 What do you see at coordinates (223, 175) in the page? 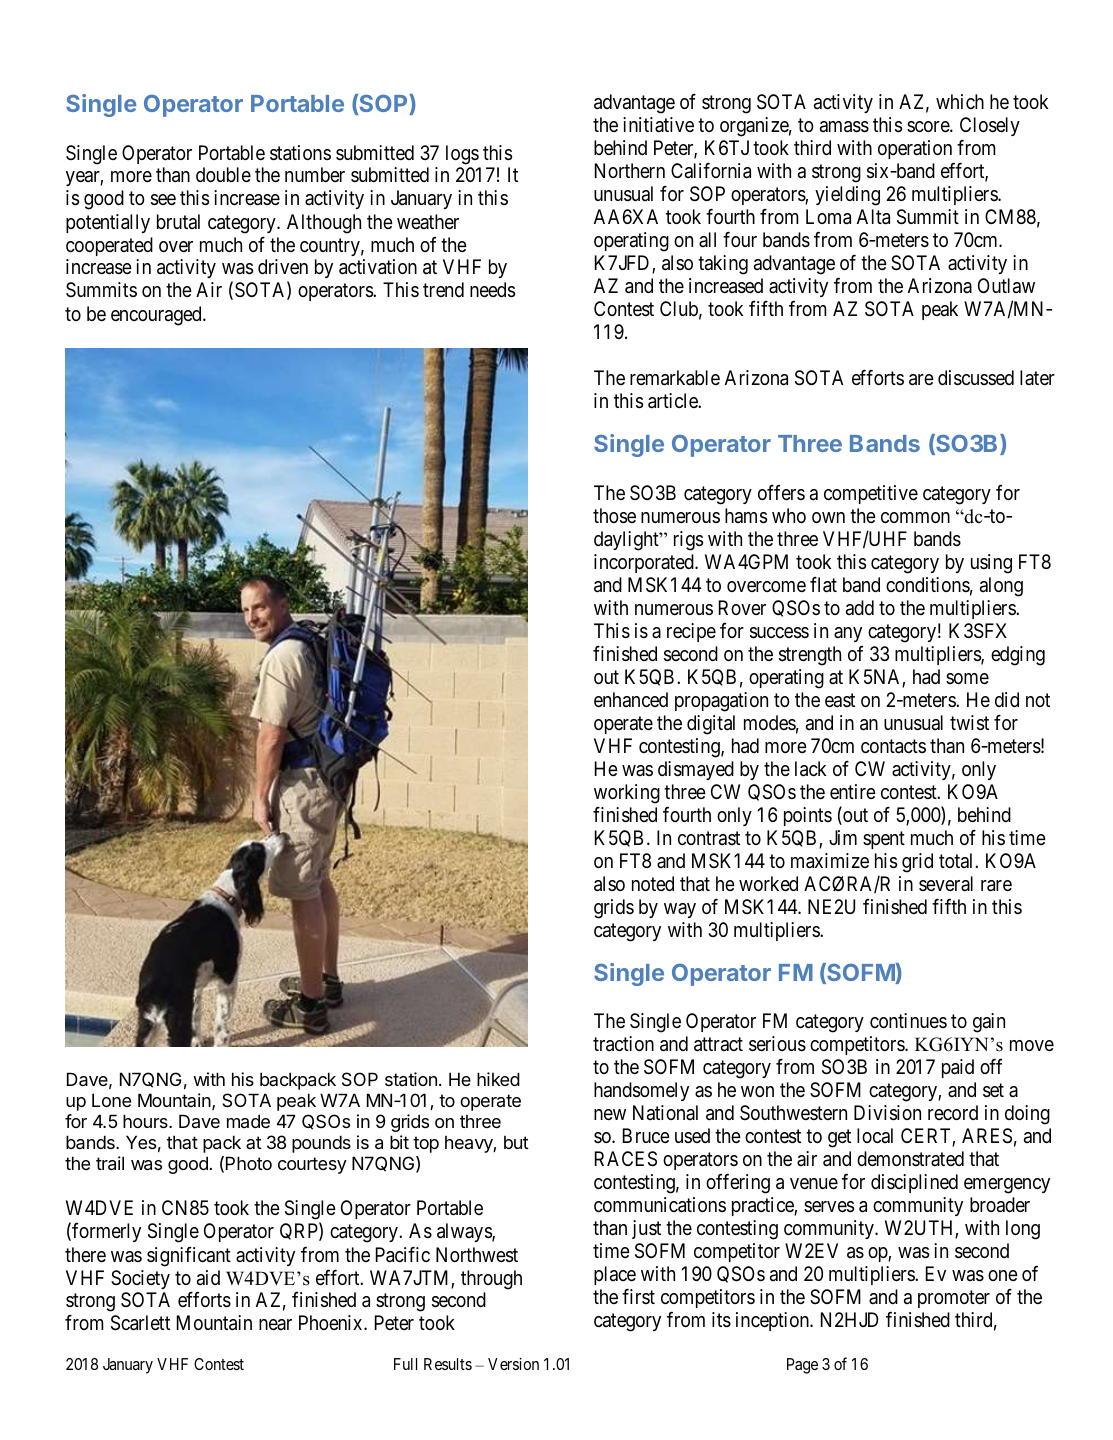
I see `double` at bounding box center [223, 175].
